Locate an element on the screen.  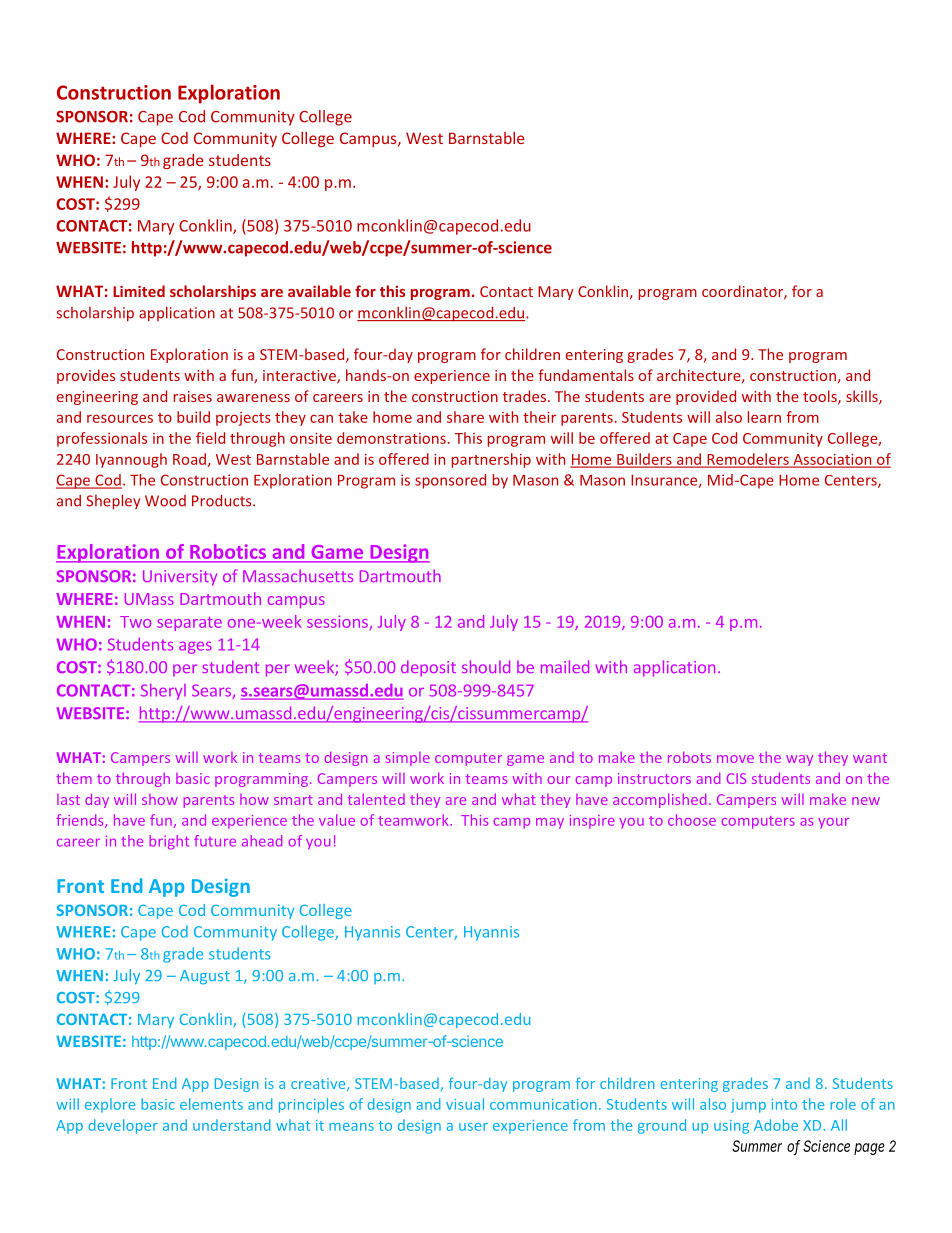
developer is located at coordinates (123, 1126).
